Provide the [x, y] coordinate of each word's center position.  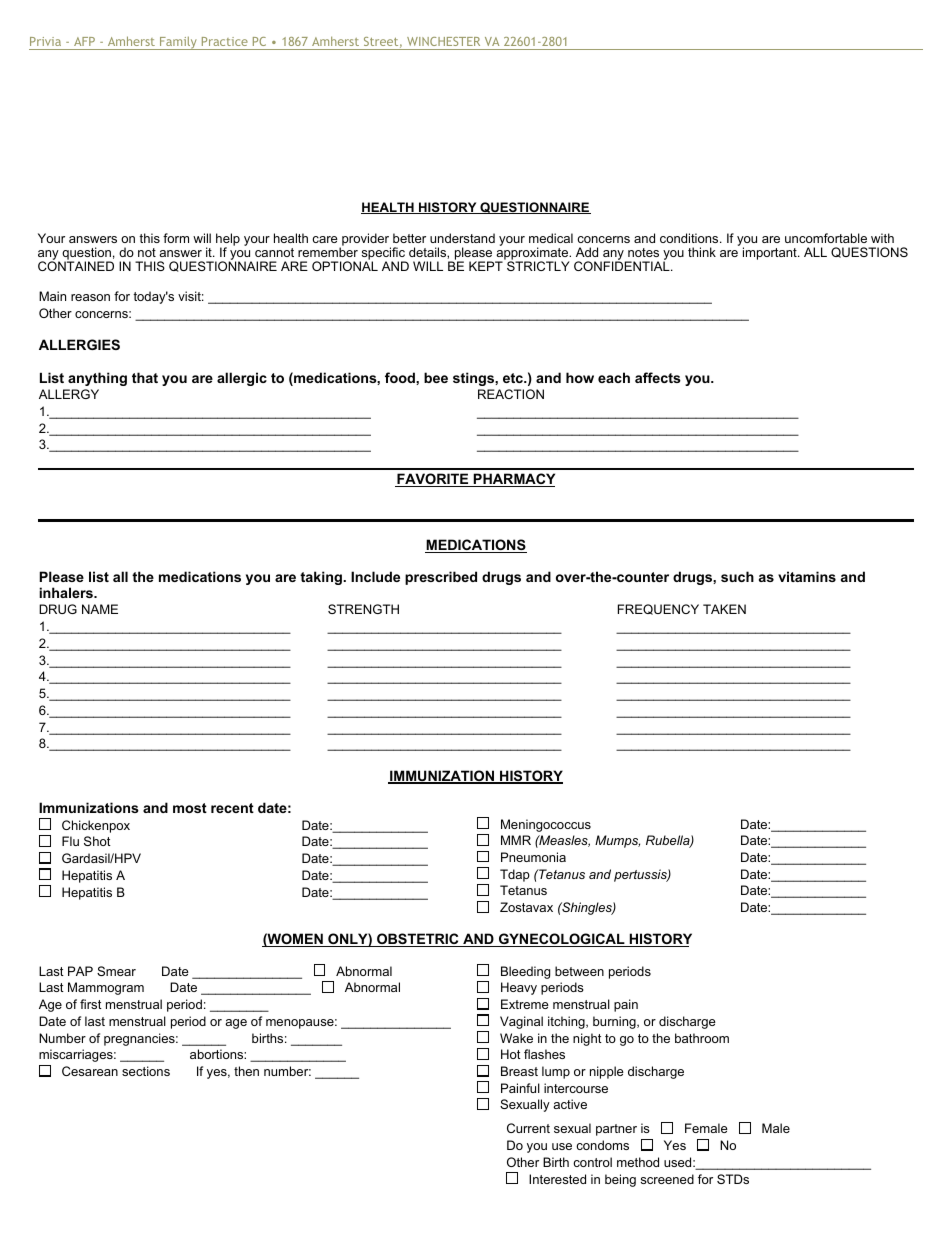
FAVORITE [433, 480]
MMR [516, 840]
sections [146, 1071]
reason [90, 297]
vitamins [807, 576]
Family [178, 43]
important [771, 253]
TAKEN [724, 609]
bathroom [702, 1038]
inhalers [67, 592]
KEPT [486, 266]
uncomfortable [826, 238]
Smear [116, 971]
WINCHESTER [443, 41]
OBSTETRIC [418, 940]
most [190, 808]
